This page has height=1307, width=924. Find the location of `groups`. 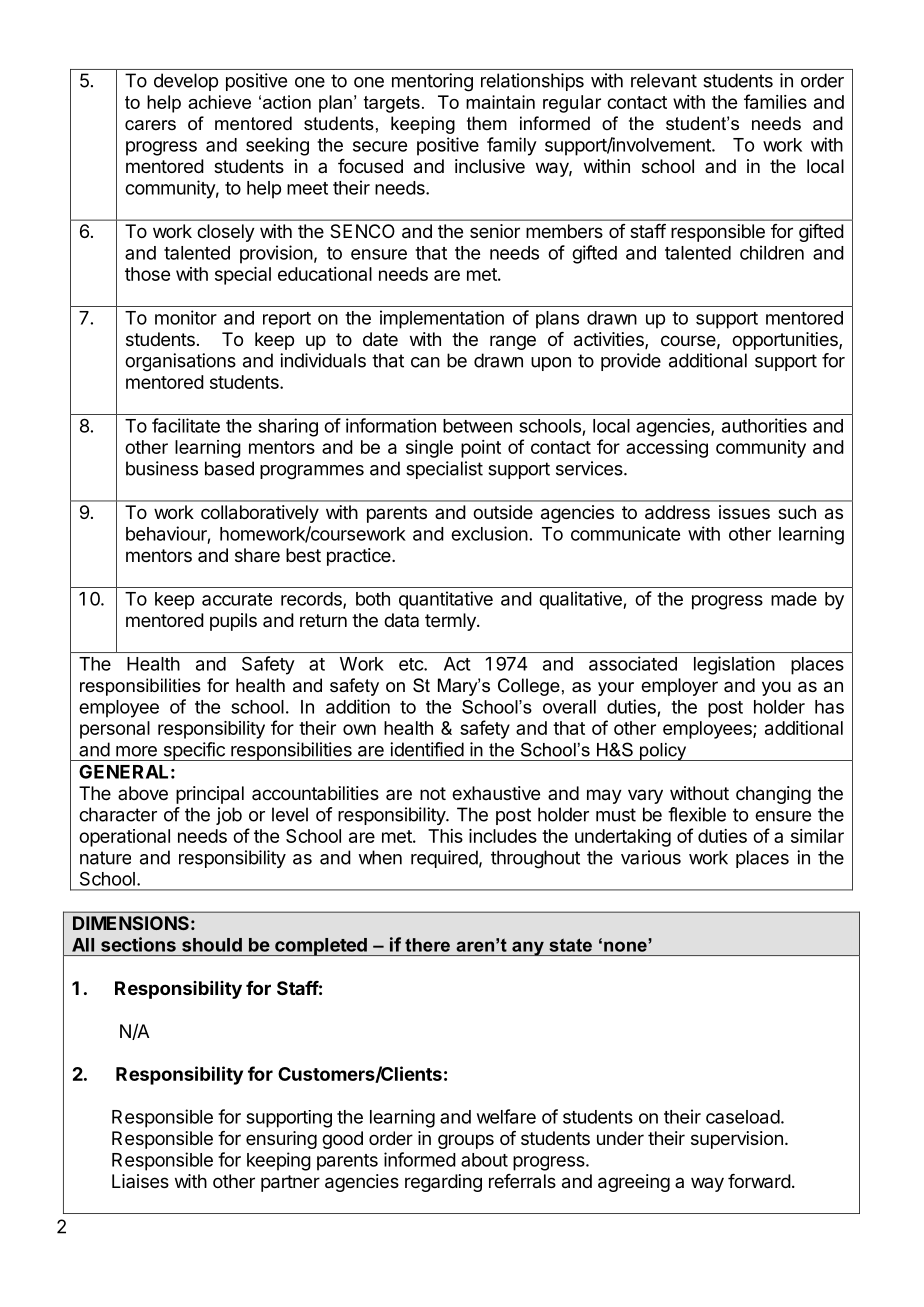

groups is located at coordinates (466, 1141).
